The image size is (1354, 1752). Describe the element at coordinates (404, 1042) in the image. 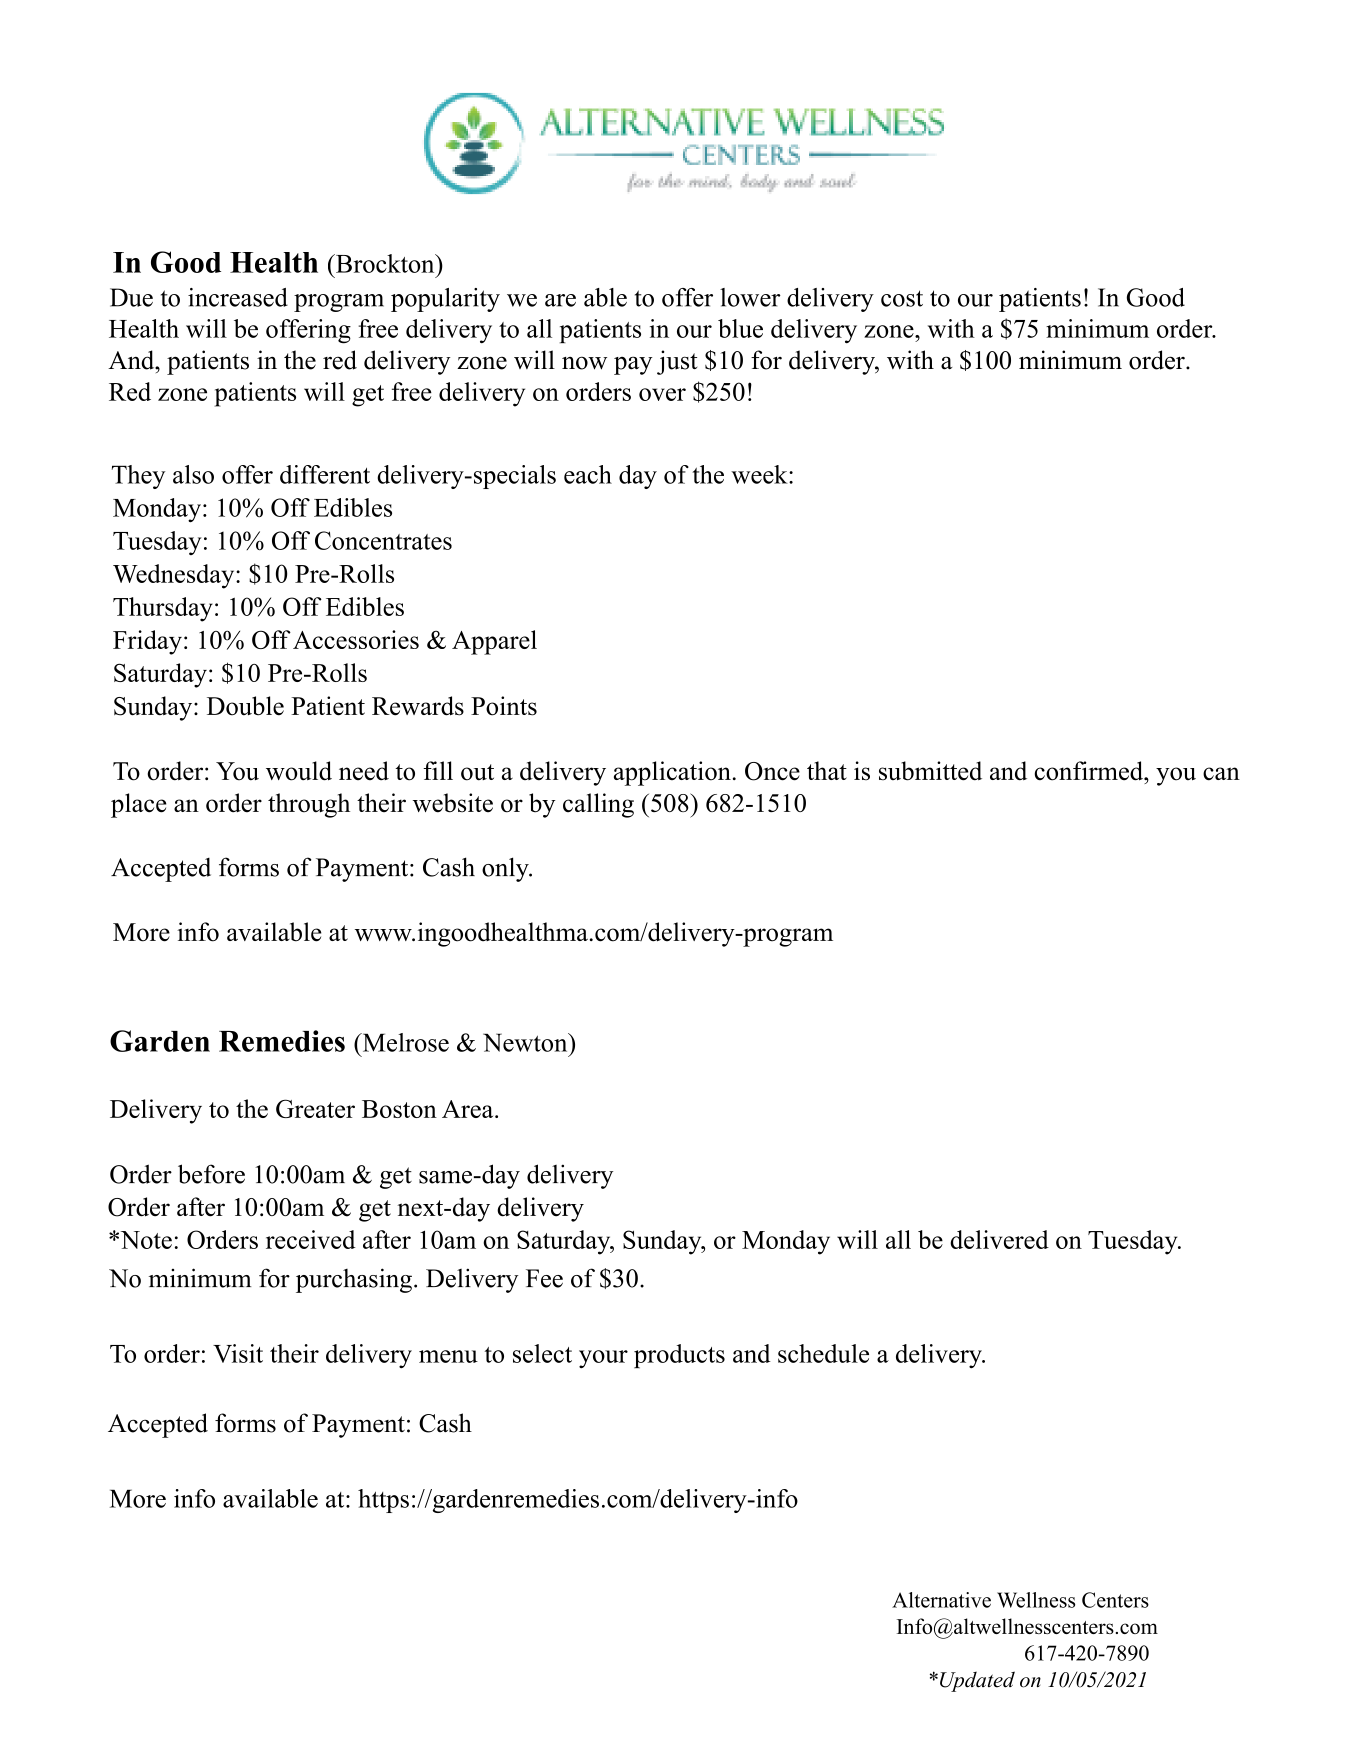

I see `Melrose` at that location.
